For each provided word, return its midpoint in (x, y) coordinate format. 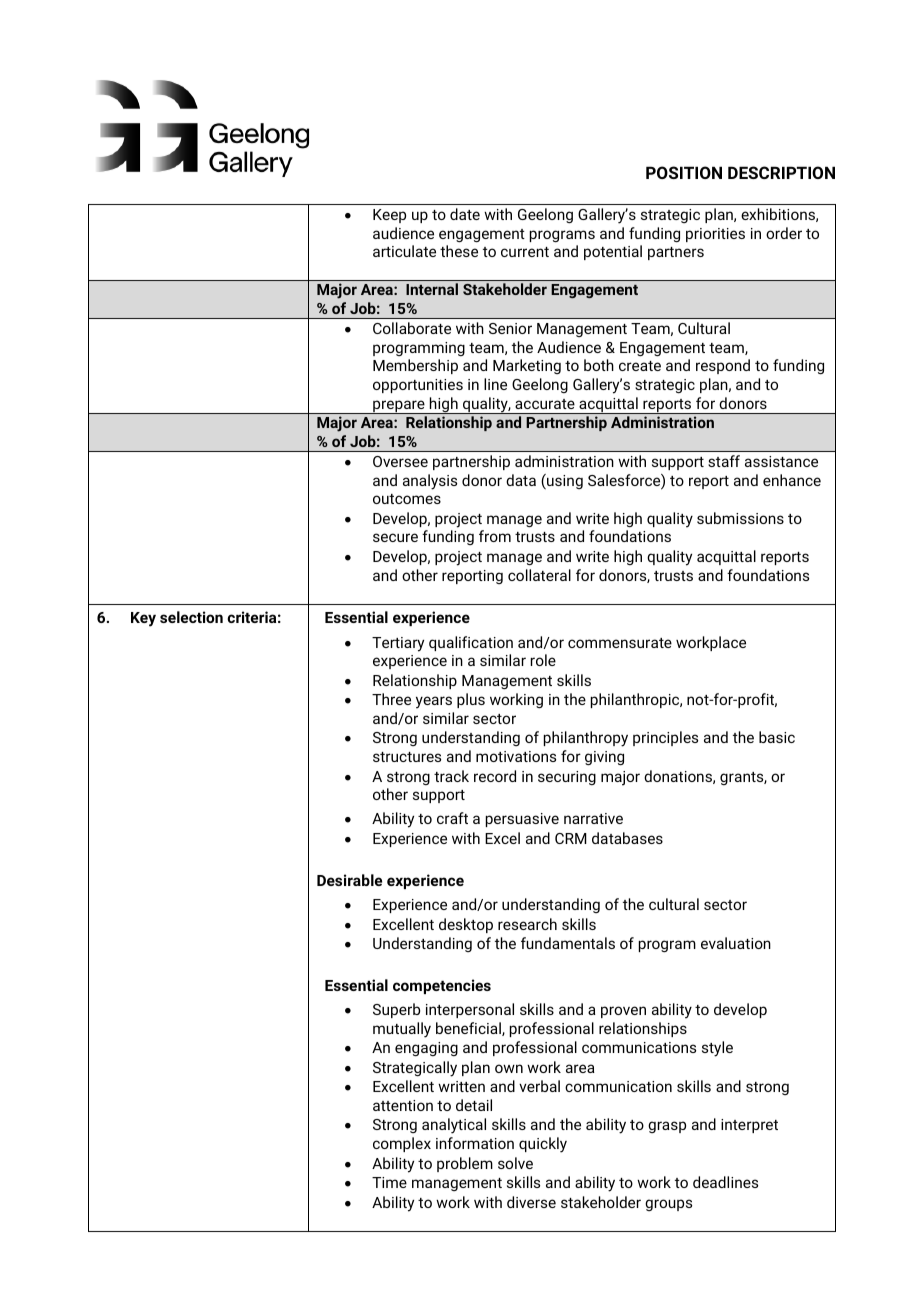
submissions (740, 518)
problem (465, 1164)
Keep (389, 216)
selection (191, 617)
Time (389, 1182)
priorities (715, 235)
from (495, 536)
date (465, 214)
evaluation (736, 943)
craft (452, 818)
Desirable (349, 880)
